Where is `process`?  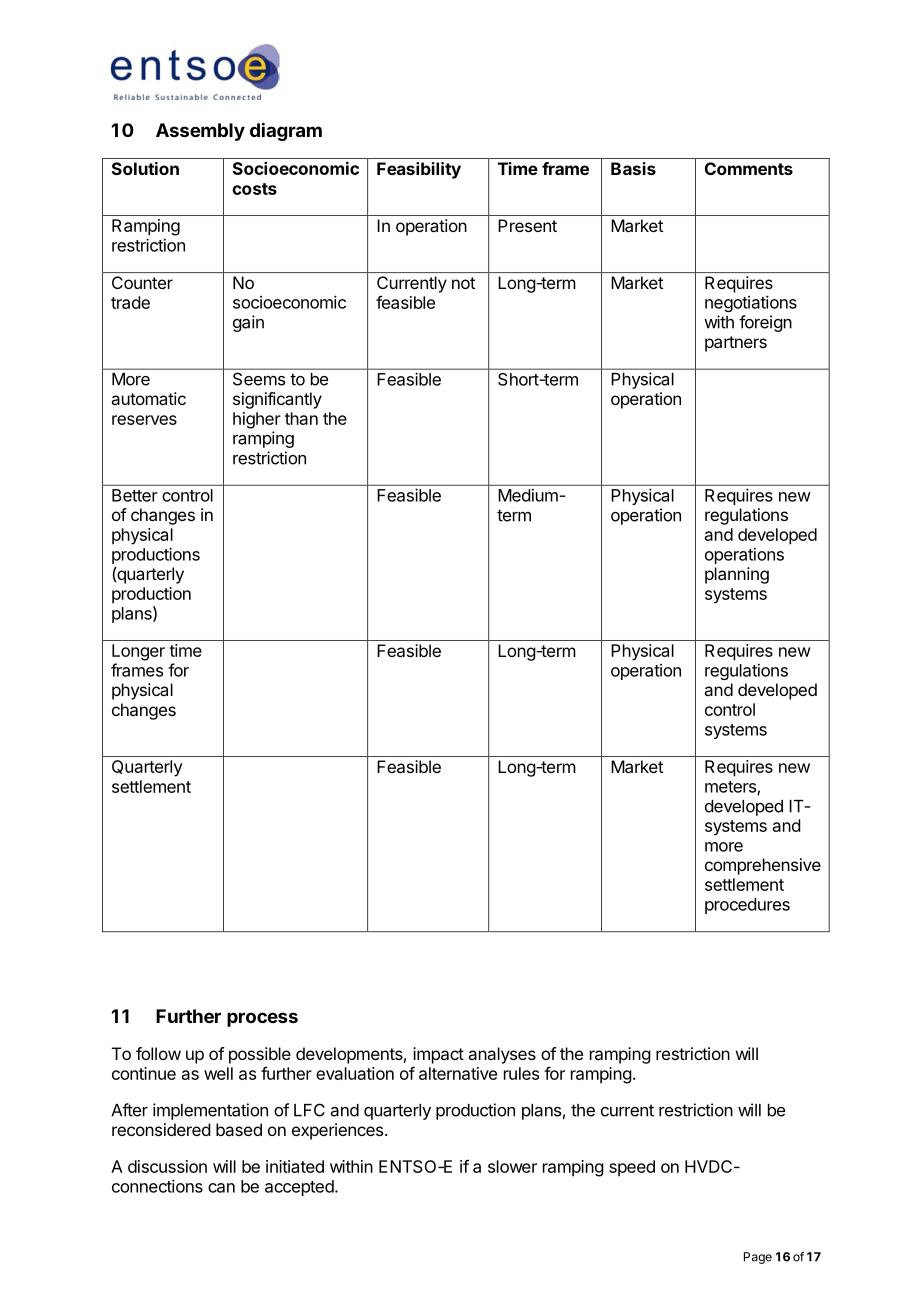 process is located at coordinates (262, 1019).
